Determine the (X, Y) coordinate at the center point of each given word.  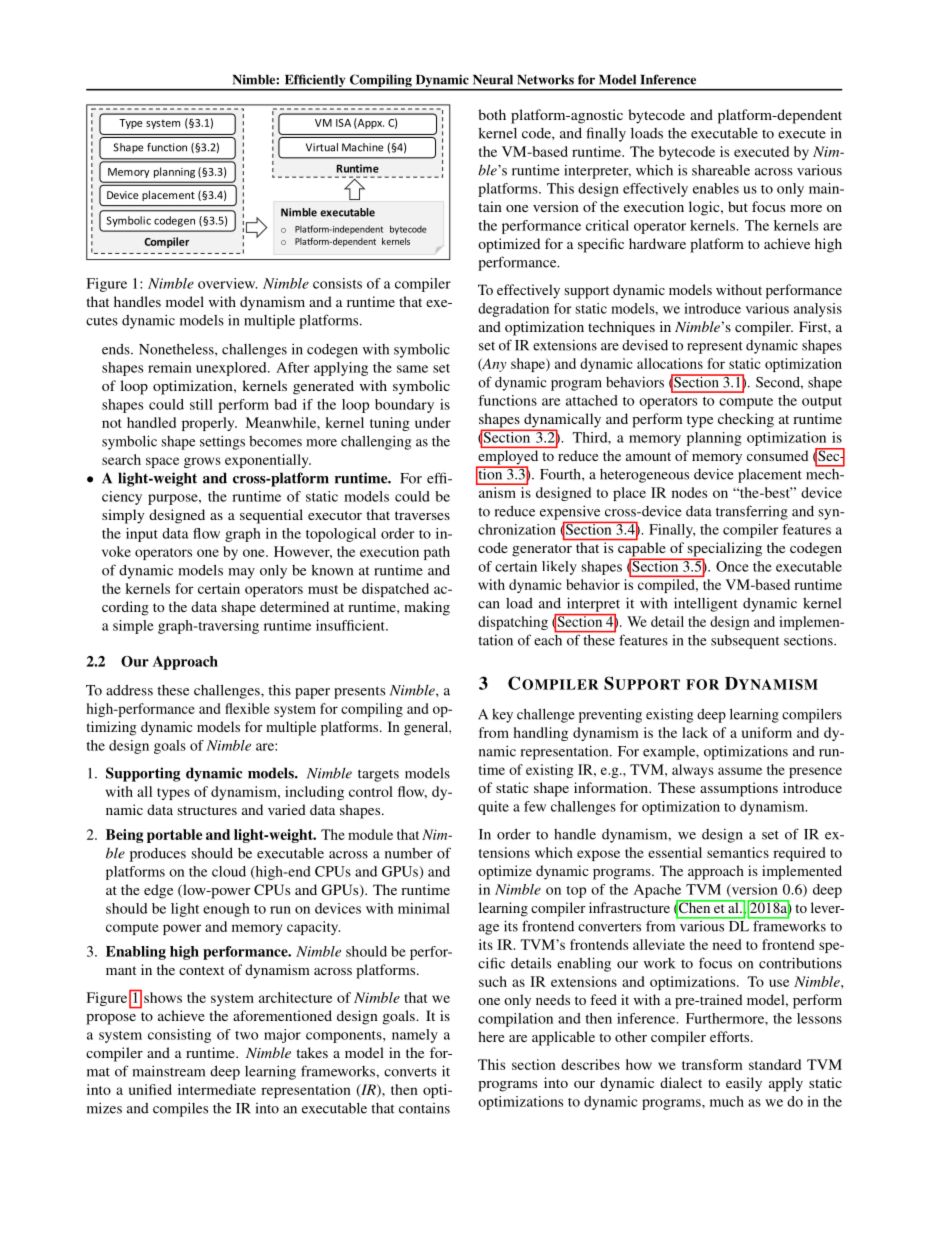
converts (410, 1072)
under (433, 422)
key (502, 716)
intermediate (217, 1089)
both (492, 114)
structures (207, 810)
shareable (721, 170)
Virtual (322, 147)
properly (209, 424)
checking (746, 420)
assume (740, 771)
